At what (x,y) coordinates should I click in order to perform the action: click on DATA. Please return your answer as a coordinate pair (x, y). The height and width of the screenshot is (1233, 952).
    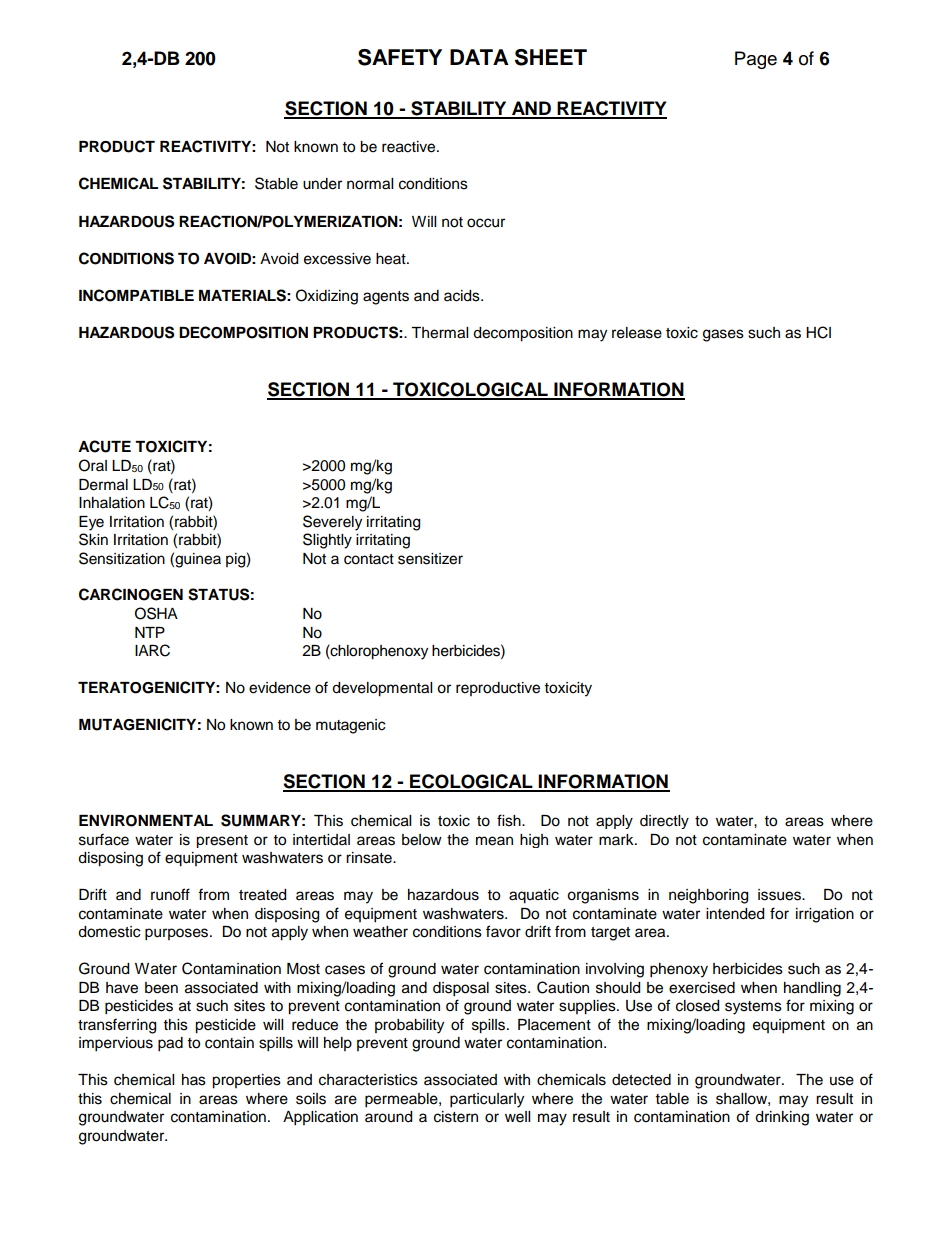
    Looking at the image, I should click on (479, 57).
